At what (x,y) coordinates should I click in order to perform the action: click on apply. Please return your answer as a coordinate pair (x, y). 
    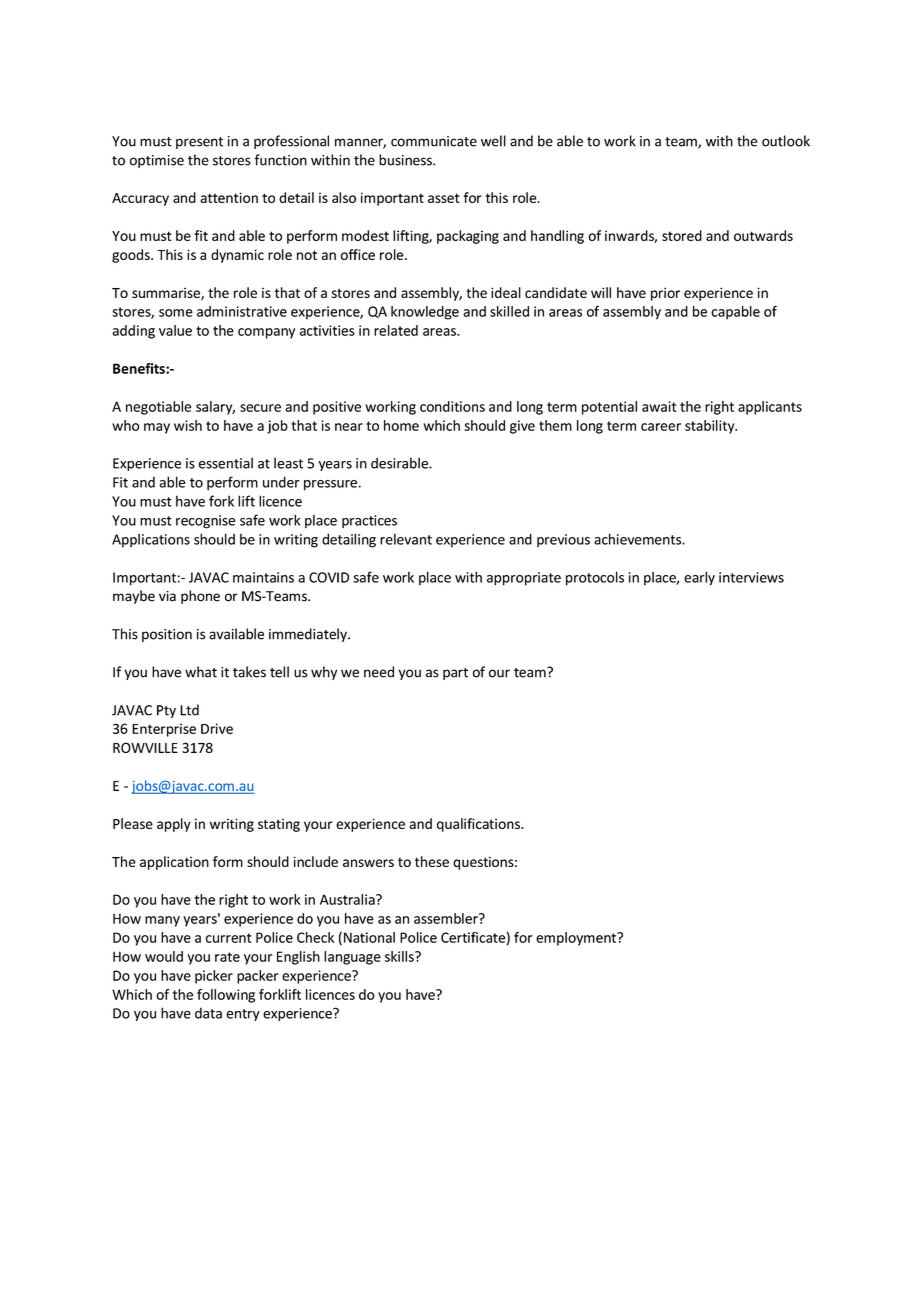
    Looking at the image, I should click on (174, 825).
